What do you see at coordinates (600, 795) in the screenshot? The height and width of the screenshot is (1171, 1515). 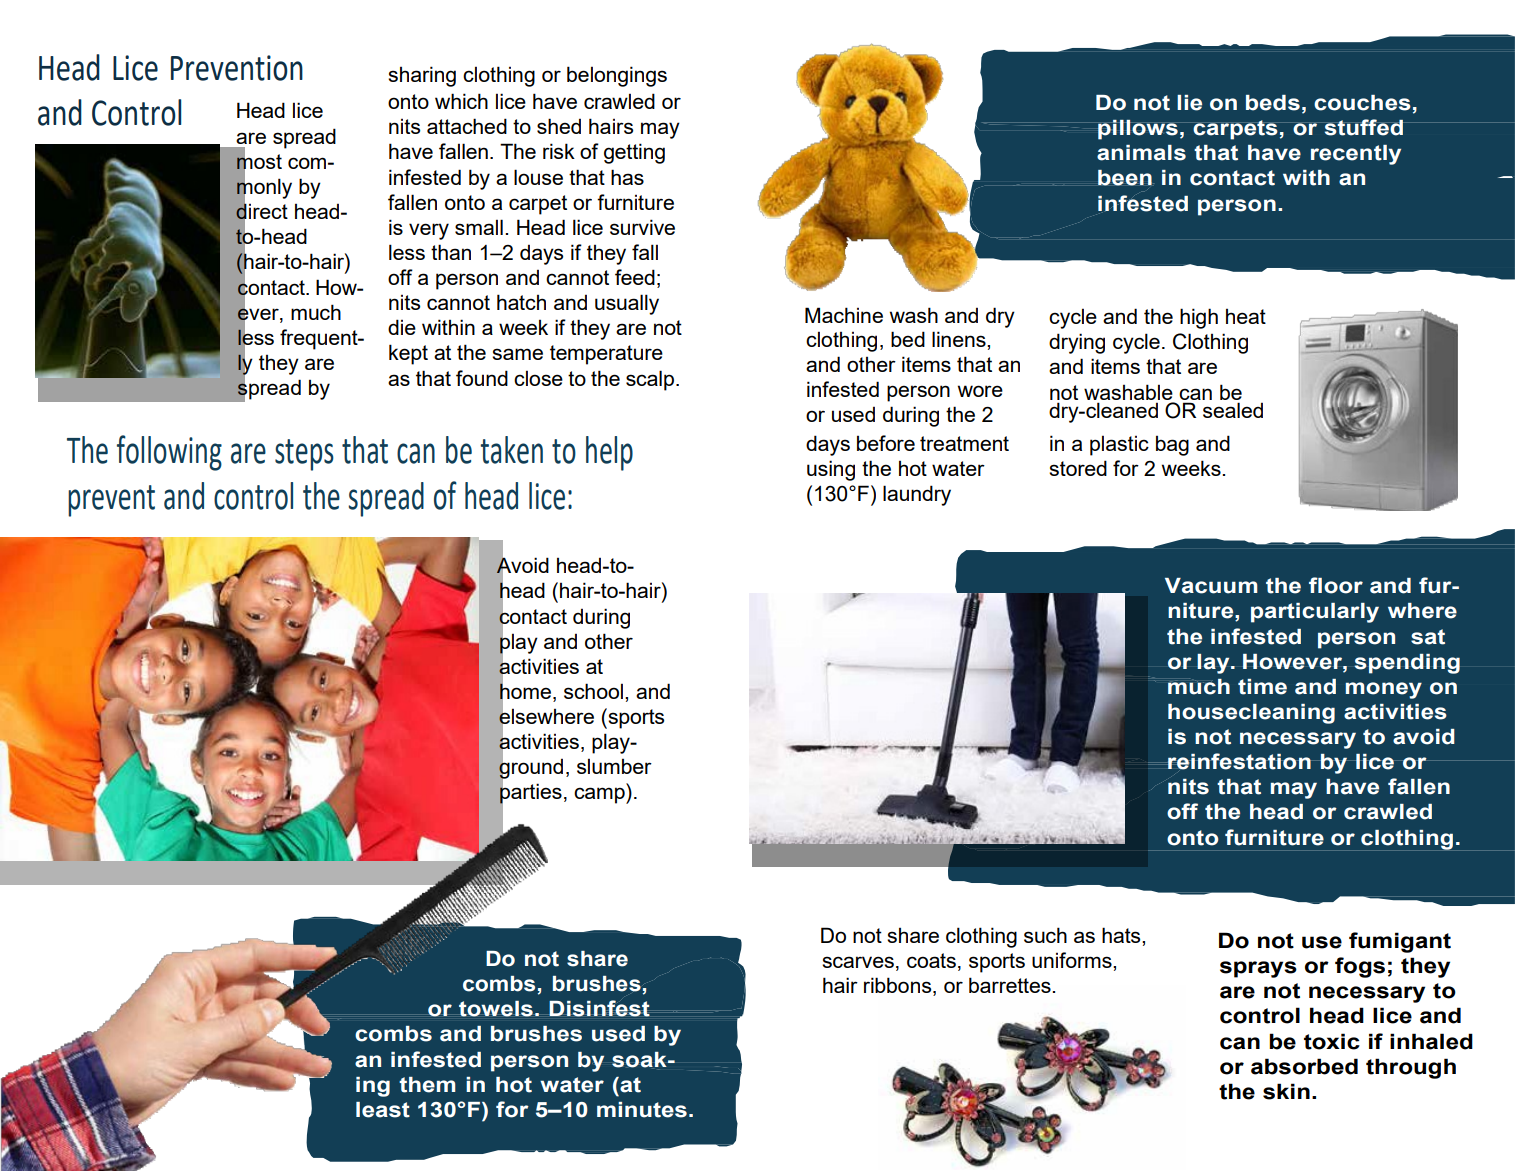 I see `camp` at bounding box center [600, 795].
